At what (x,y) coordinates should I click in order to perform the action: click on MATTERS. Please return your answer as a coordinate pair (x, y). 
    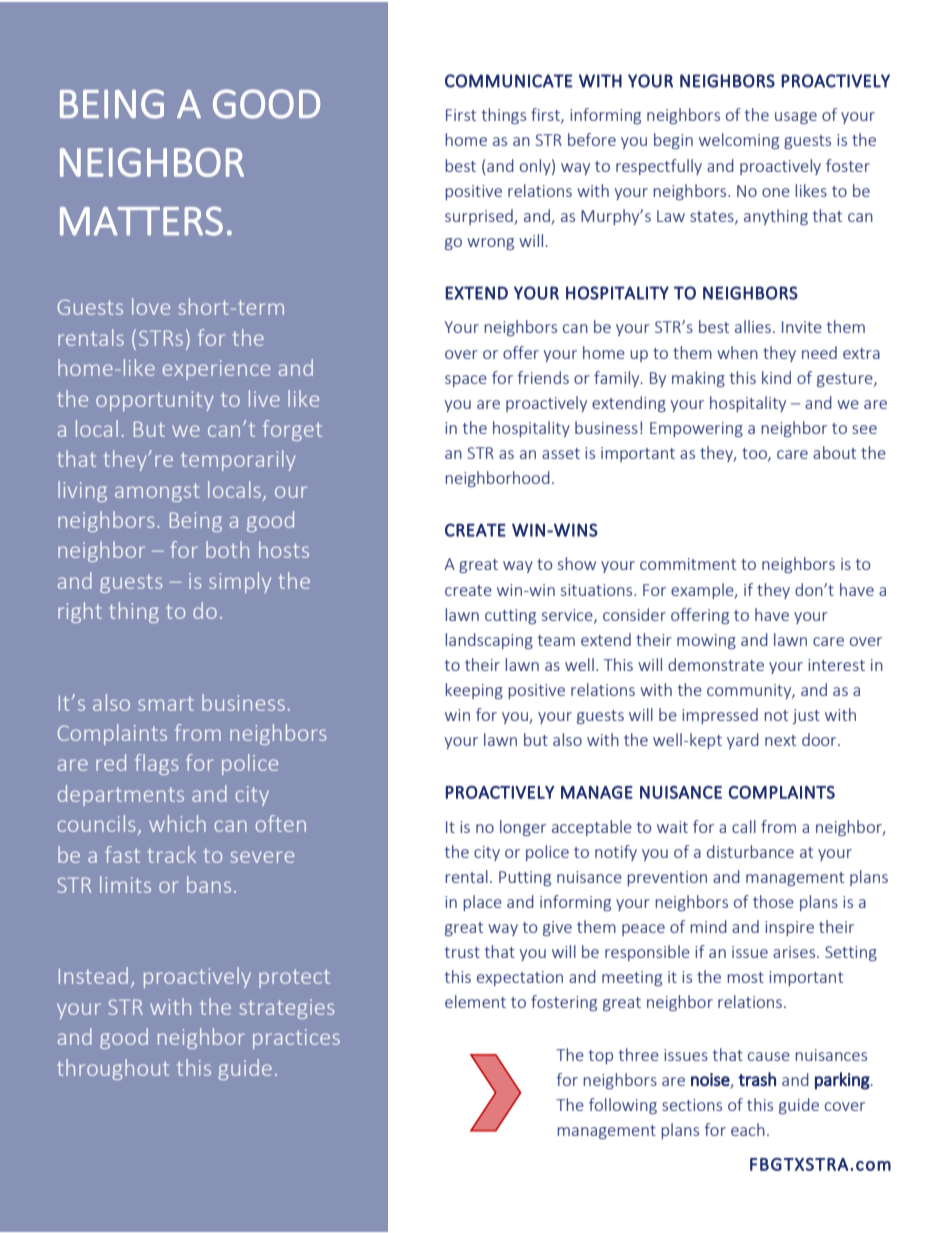
    Looking at the image, I should click on (141, 221).
